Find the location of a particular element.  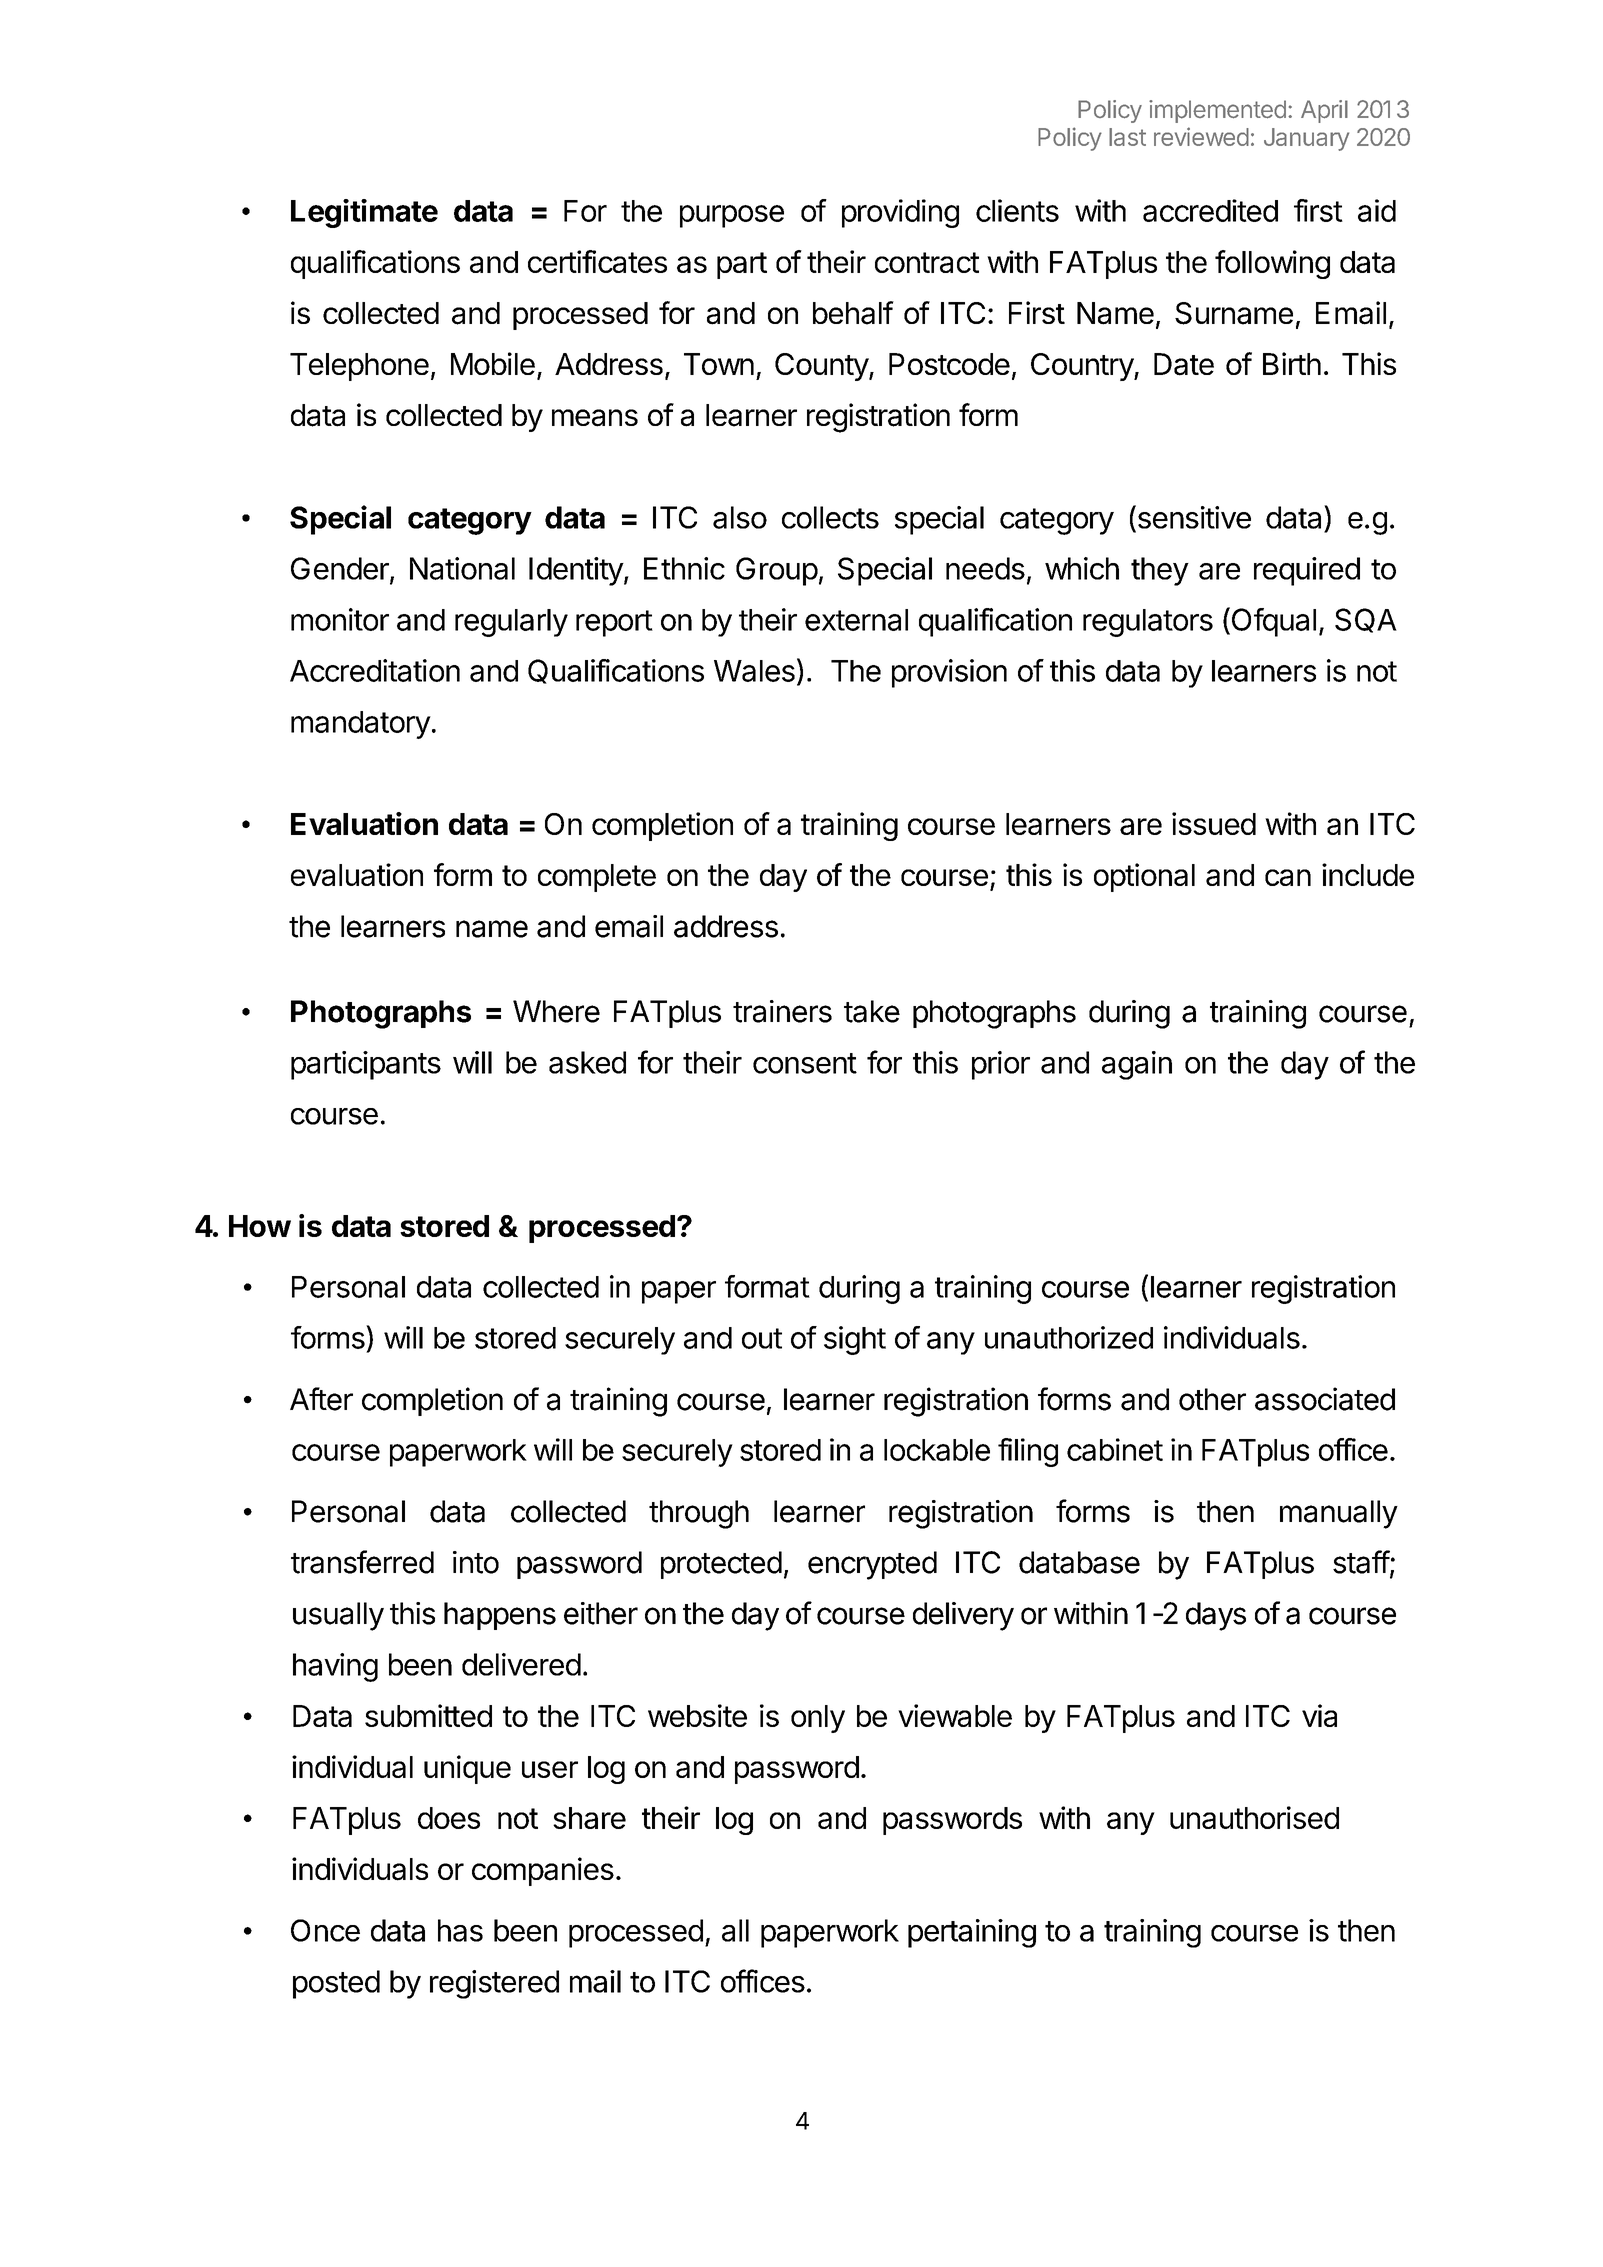

transferred is located at coordinates (362, 1562).
